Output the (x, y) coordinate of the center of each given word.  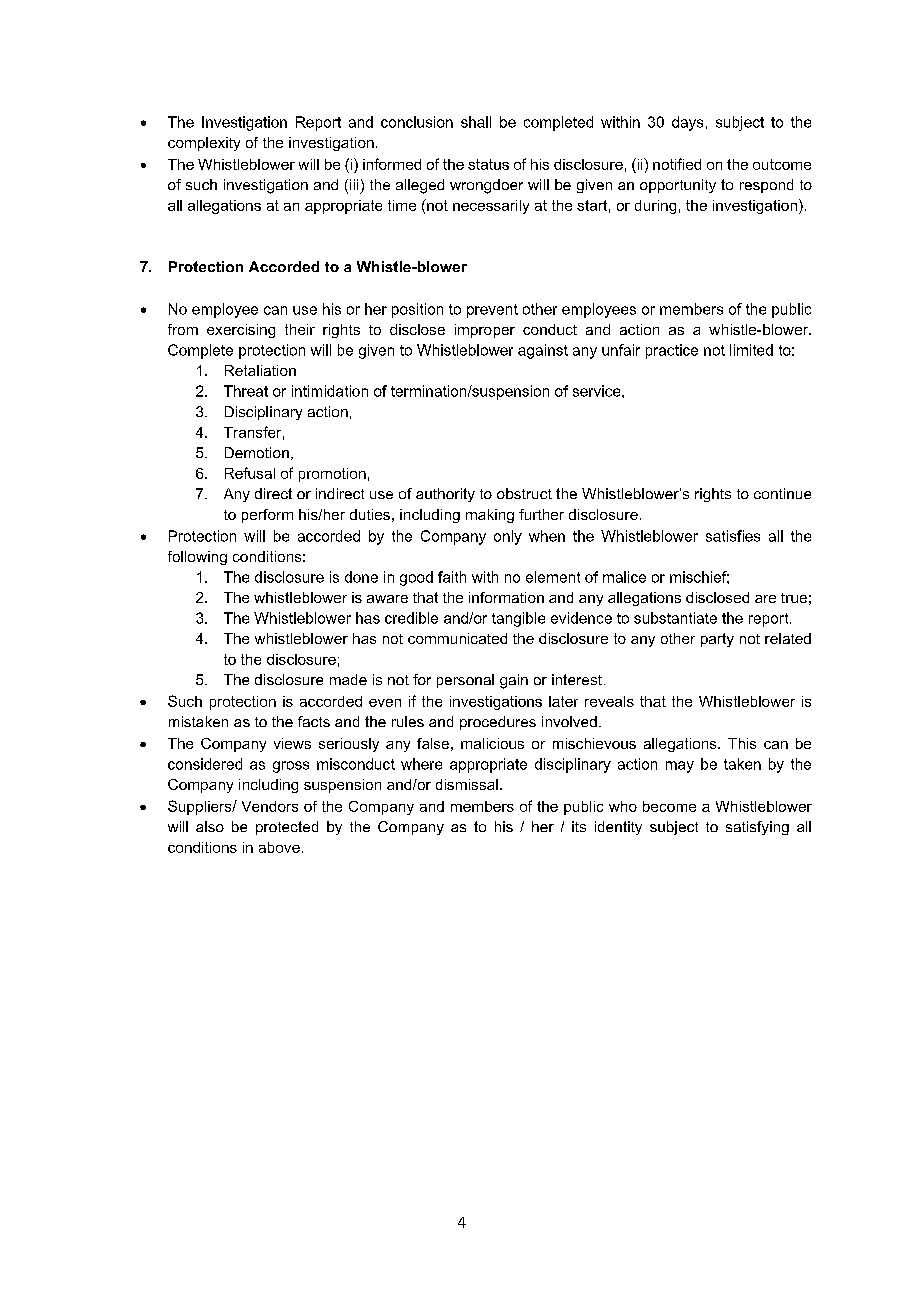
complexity (204, 144)
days (687, 123)
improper (485, 331)
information (506, 597)
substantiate (675, 618)
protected (287, 828)
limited (751, 350)
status (488, 164)
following (197, 558)
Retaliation (260, 370)
